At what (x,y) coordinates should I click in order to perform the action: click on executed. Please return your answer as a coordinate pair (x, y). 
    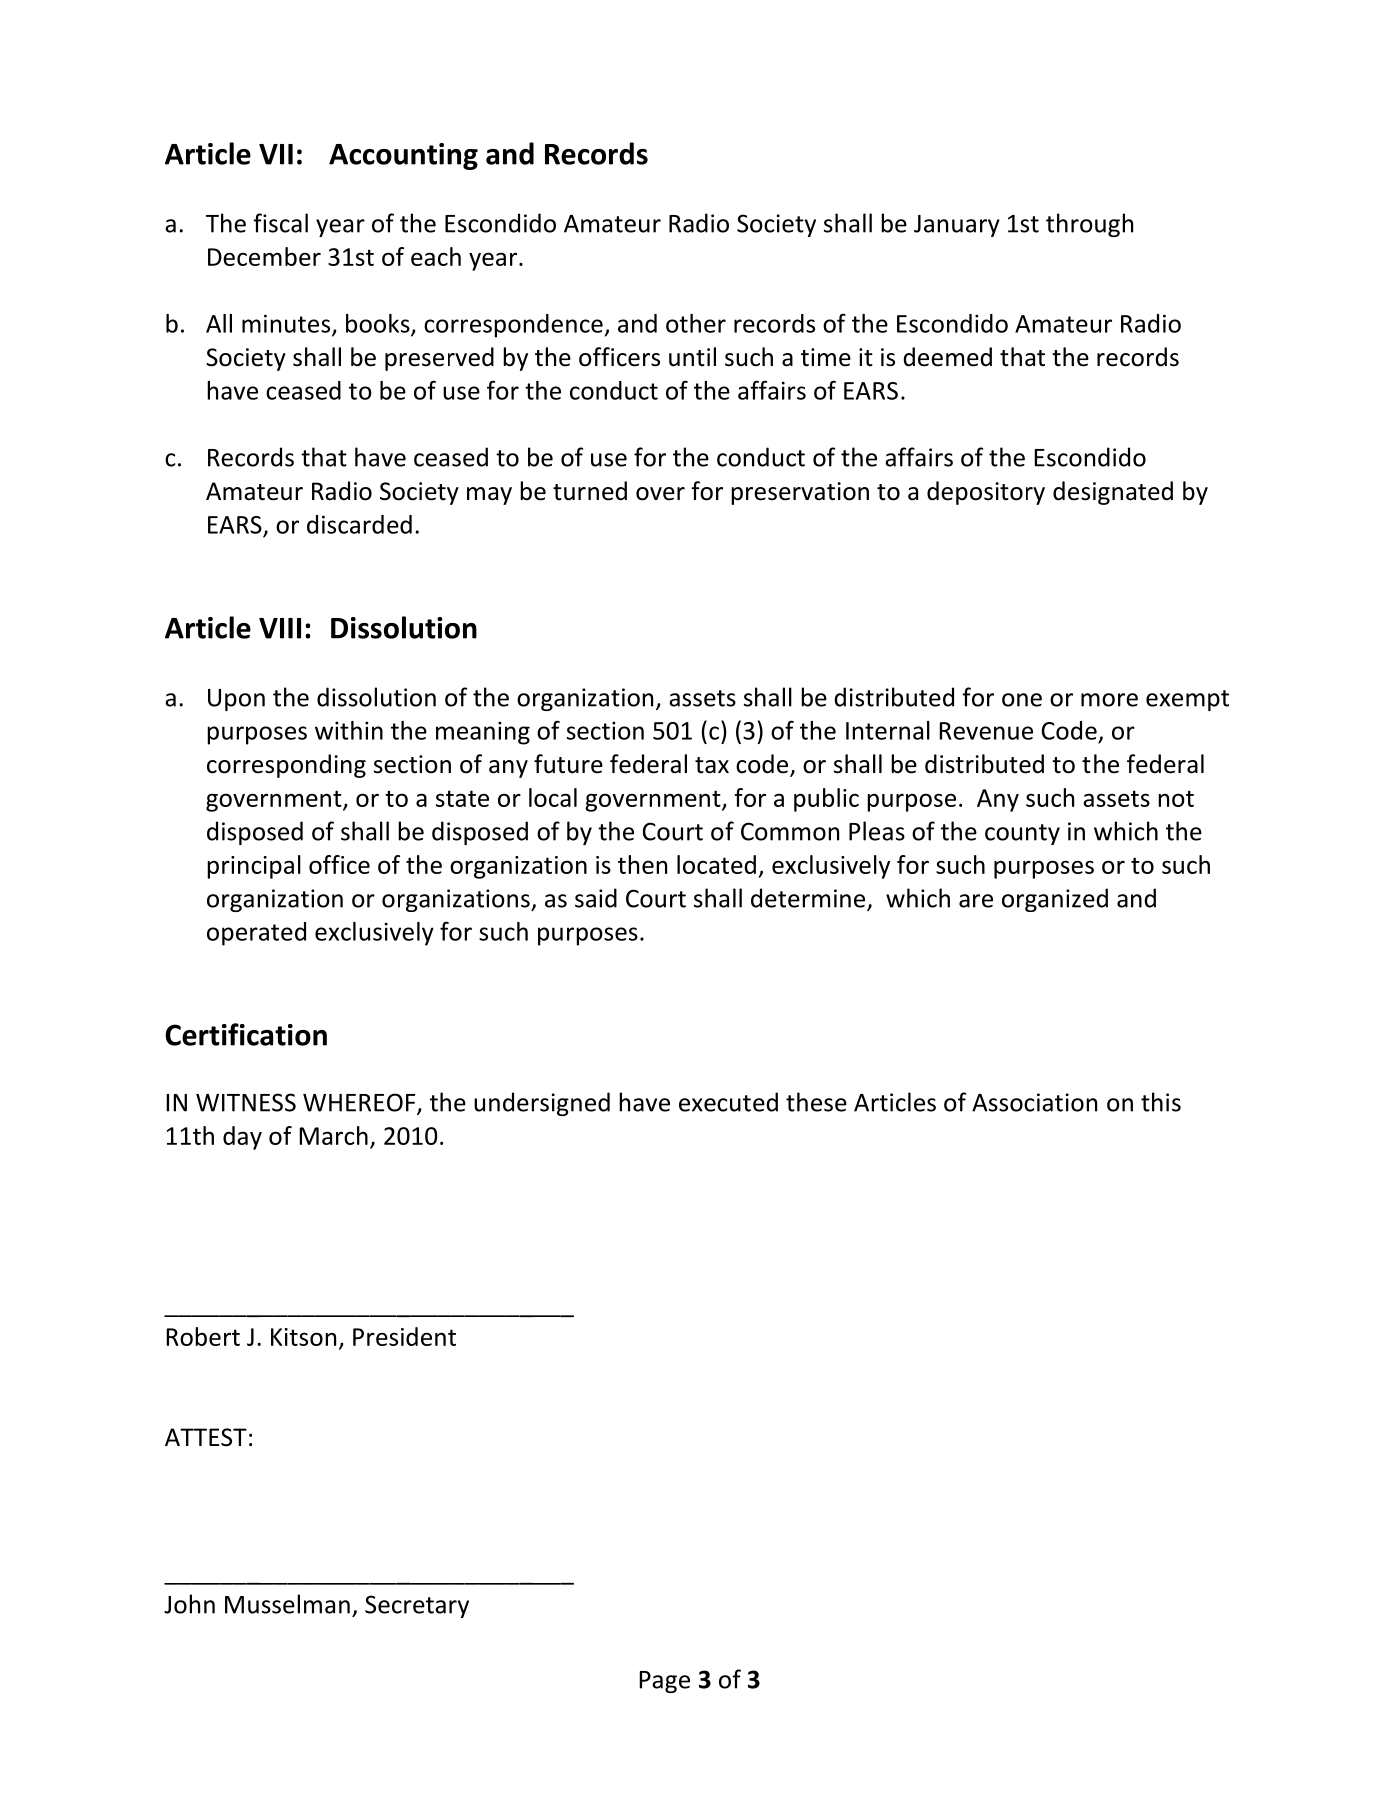
    Looking at the image, I should click on (728, 1102).
